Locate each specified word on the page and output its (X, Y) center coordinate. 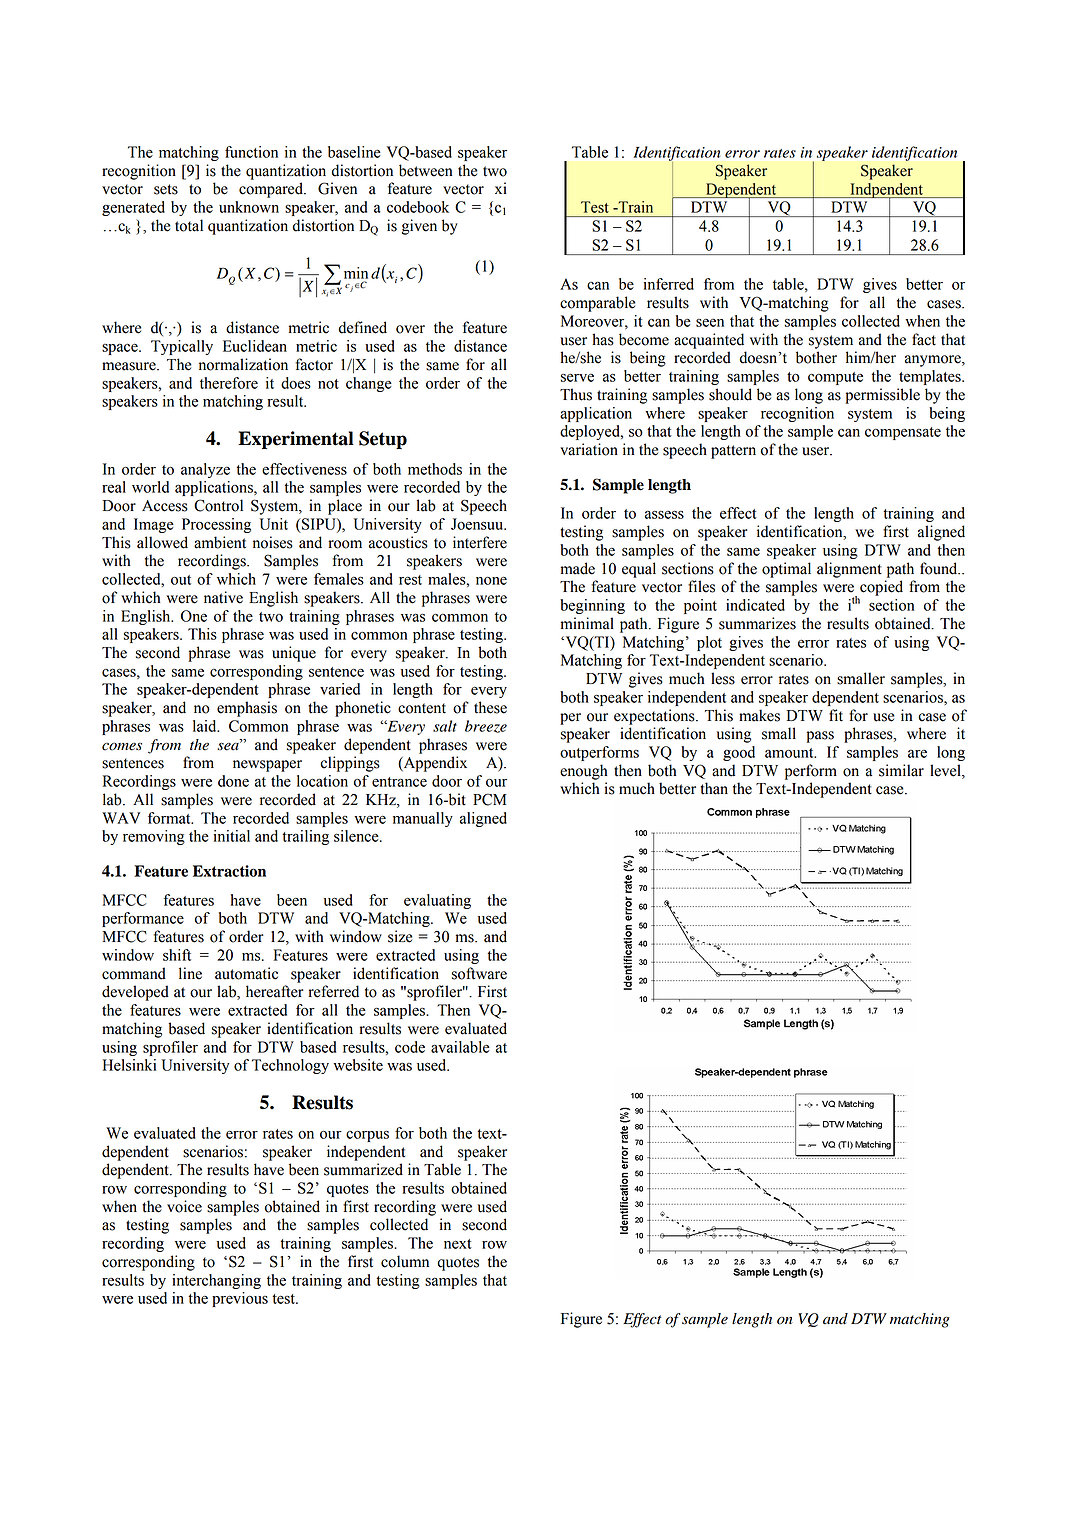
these (490, 707)
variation (589, 449)
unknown (249, 207)
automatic (246, 973)
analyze (205, 470)
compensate (903, 433)
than (714, 788)
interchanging (216, 1281)
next (458, 1244)
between (425, 170)
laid (206, 726)
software (479, 973)
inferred (669, 284)
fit (836, 715)
